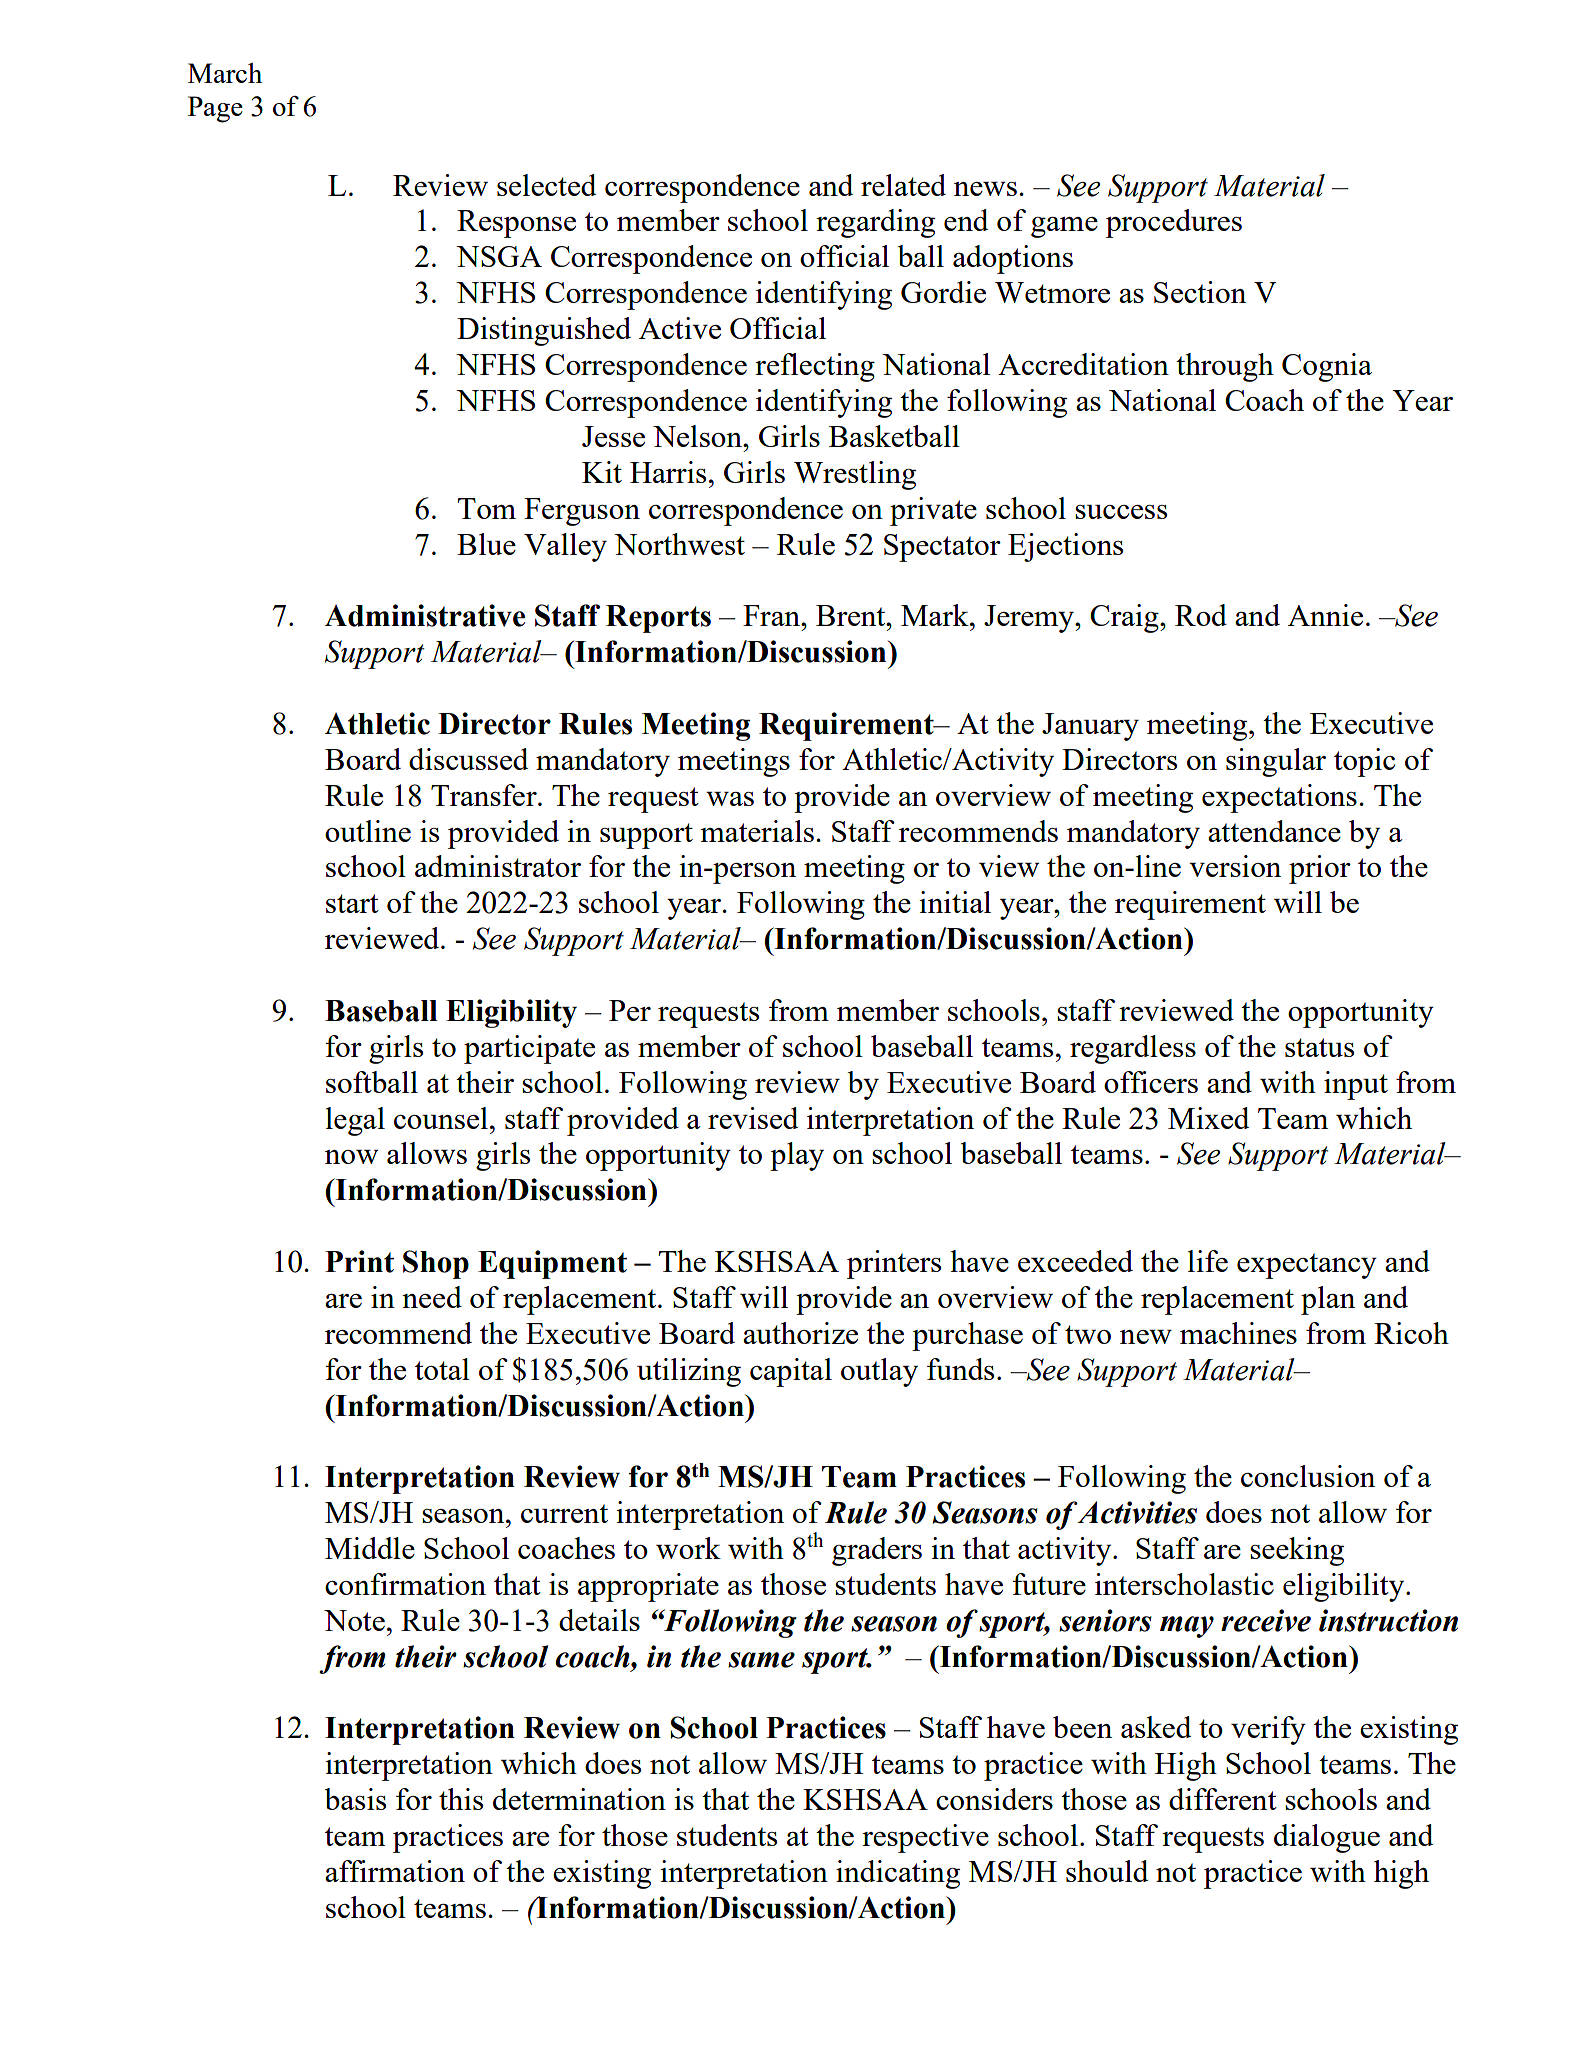  Describe the element at coordinates (898, 1874) in the screenshot. I see `indicating` at that location.
